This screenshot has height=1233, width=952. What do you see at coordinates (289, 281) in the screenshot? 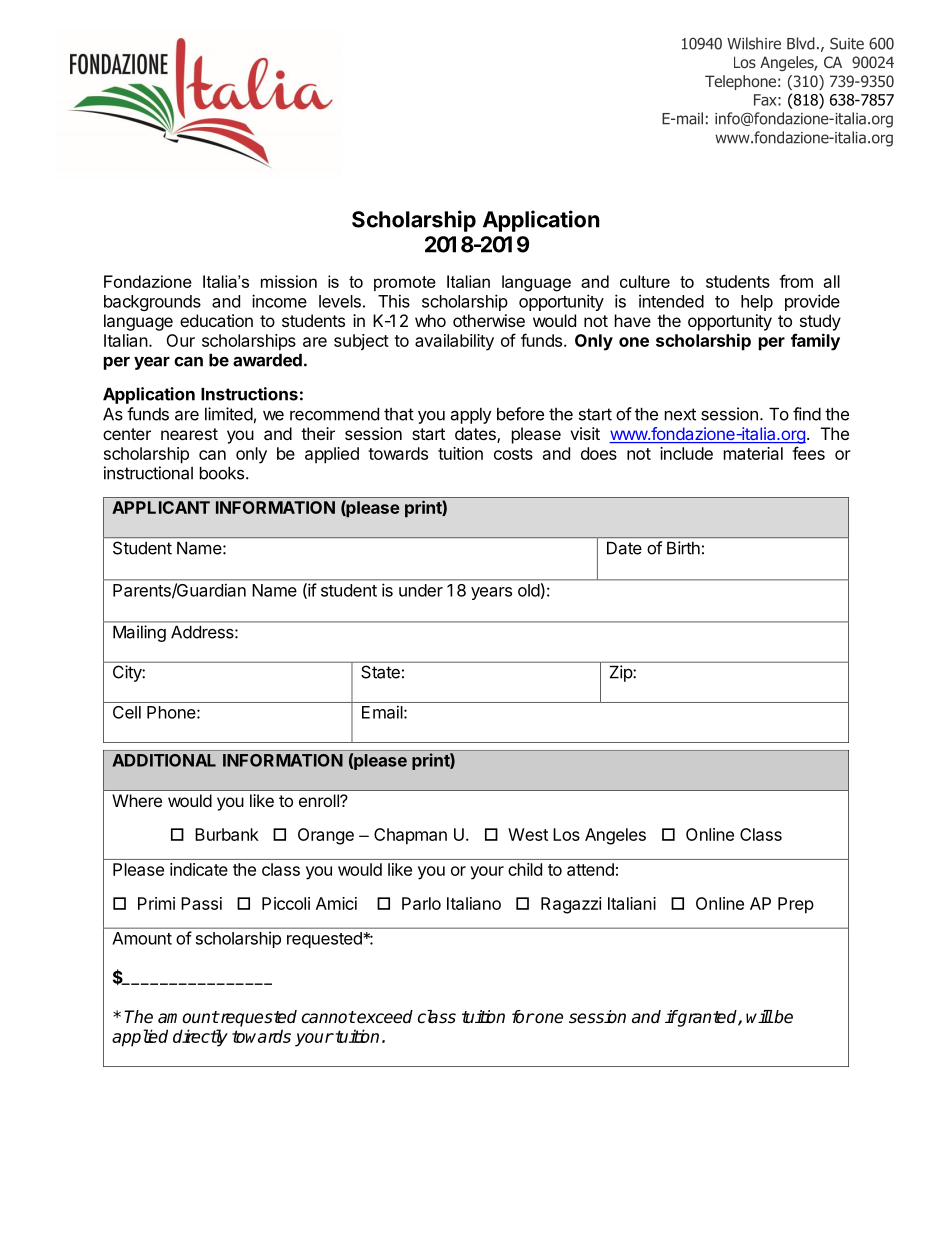
I see `mission` at bounding box center [289, 281].
